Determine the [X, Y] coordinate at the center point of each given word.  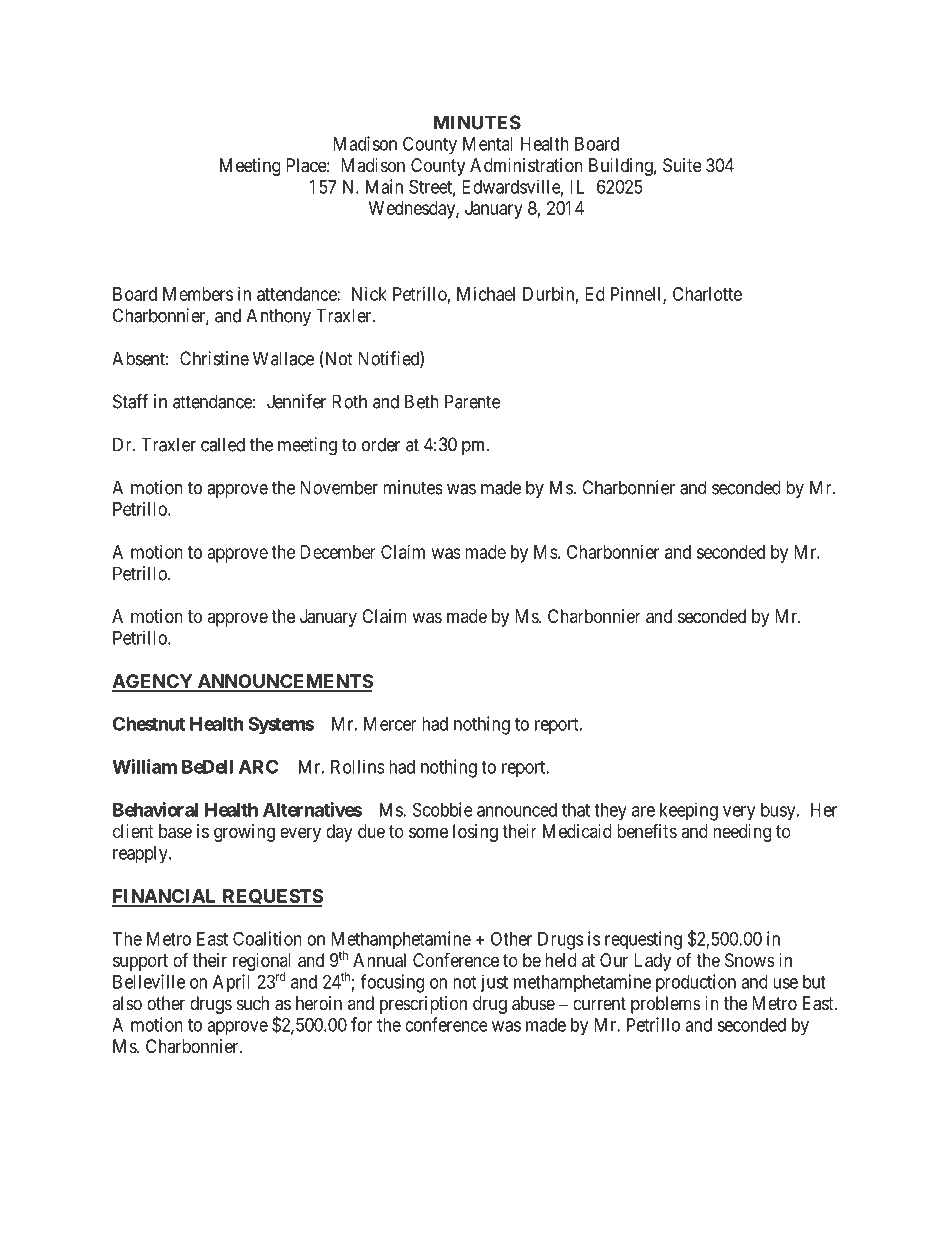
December [338, 552]
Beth [422, 401]
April [231, 983]
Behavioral [155, 809]
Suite [682, 165]
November [339, 487]
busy [779, 812]
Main [384, 186]
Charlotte [707, 294]
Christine [214, 358]
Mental [488, 144]
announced [517, 810]
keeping [689, 811]
